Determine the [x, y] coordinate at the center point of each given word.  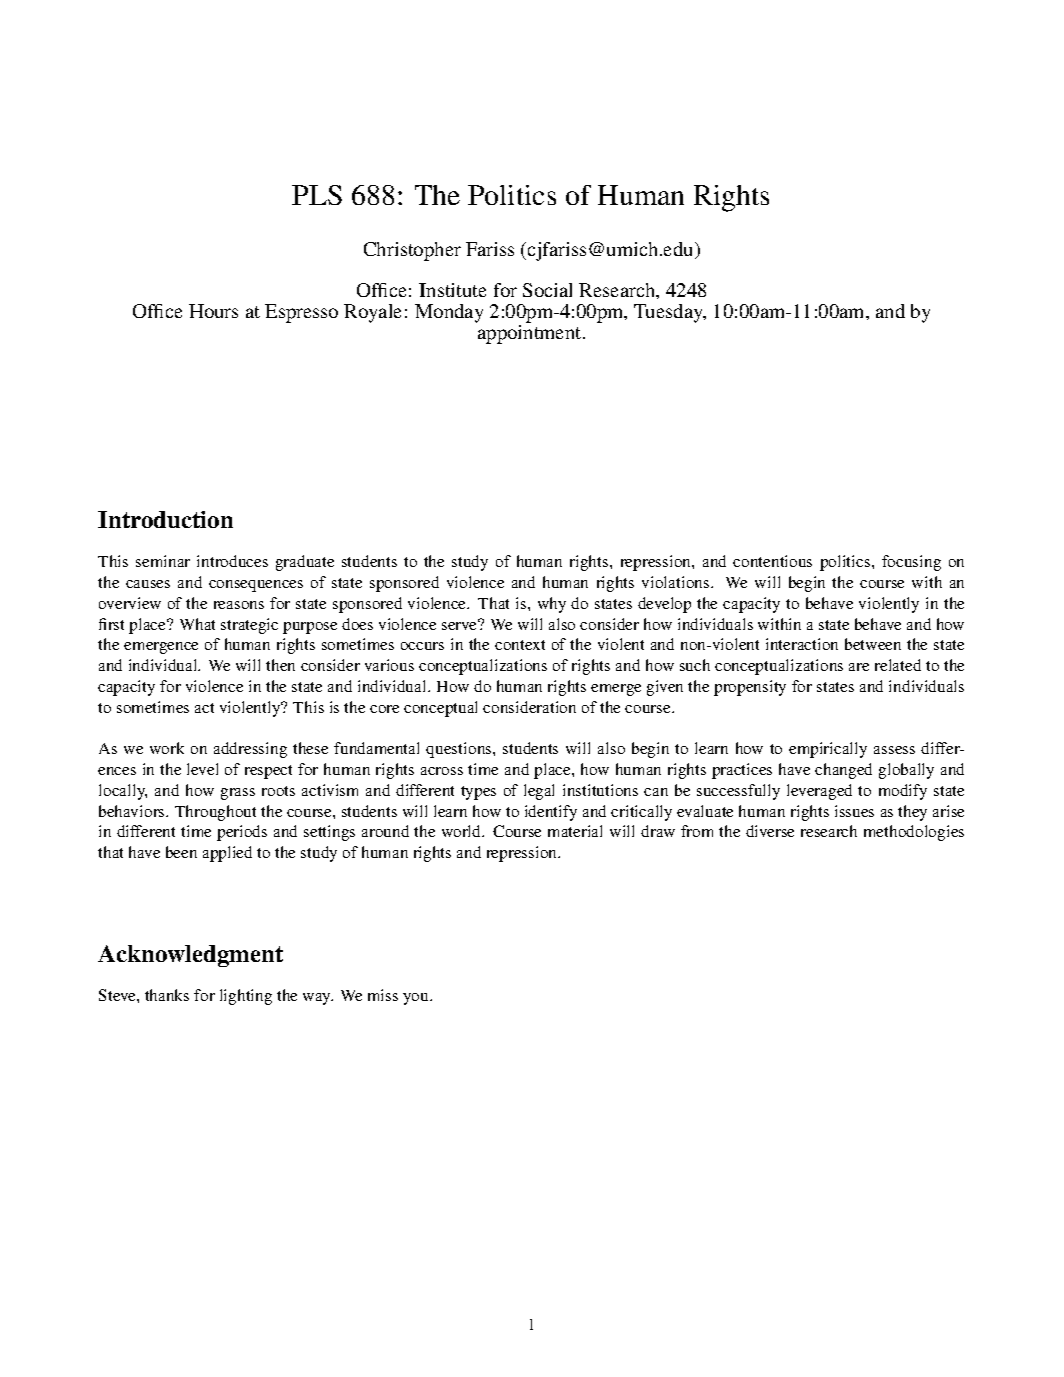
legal [539, 792]
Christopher [412, 251]
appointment [531, 334]
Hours [213, 311]
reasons [239, 605]
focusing [911, 563]
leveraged [819, 792]
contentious [772, 561]
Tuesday [670, 313]
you [417, 999]
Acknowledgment [190, 956]
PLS [317, 195]
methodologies [914, 833]
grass [238, 794]
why [552, 605]
